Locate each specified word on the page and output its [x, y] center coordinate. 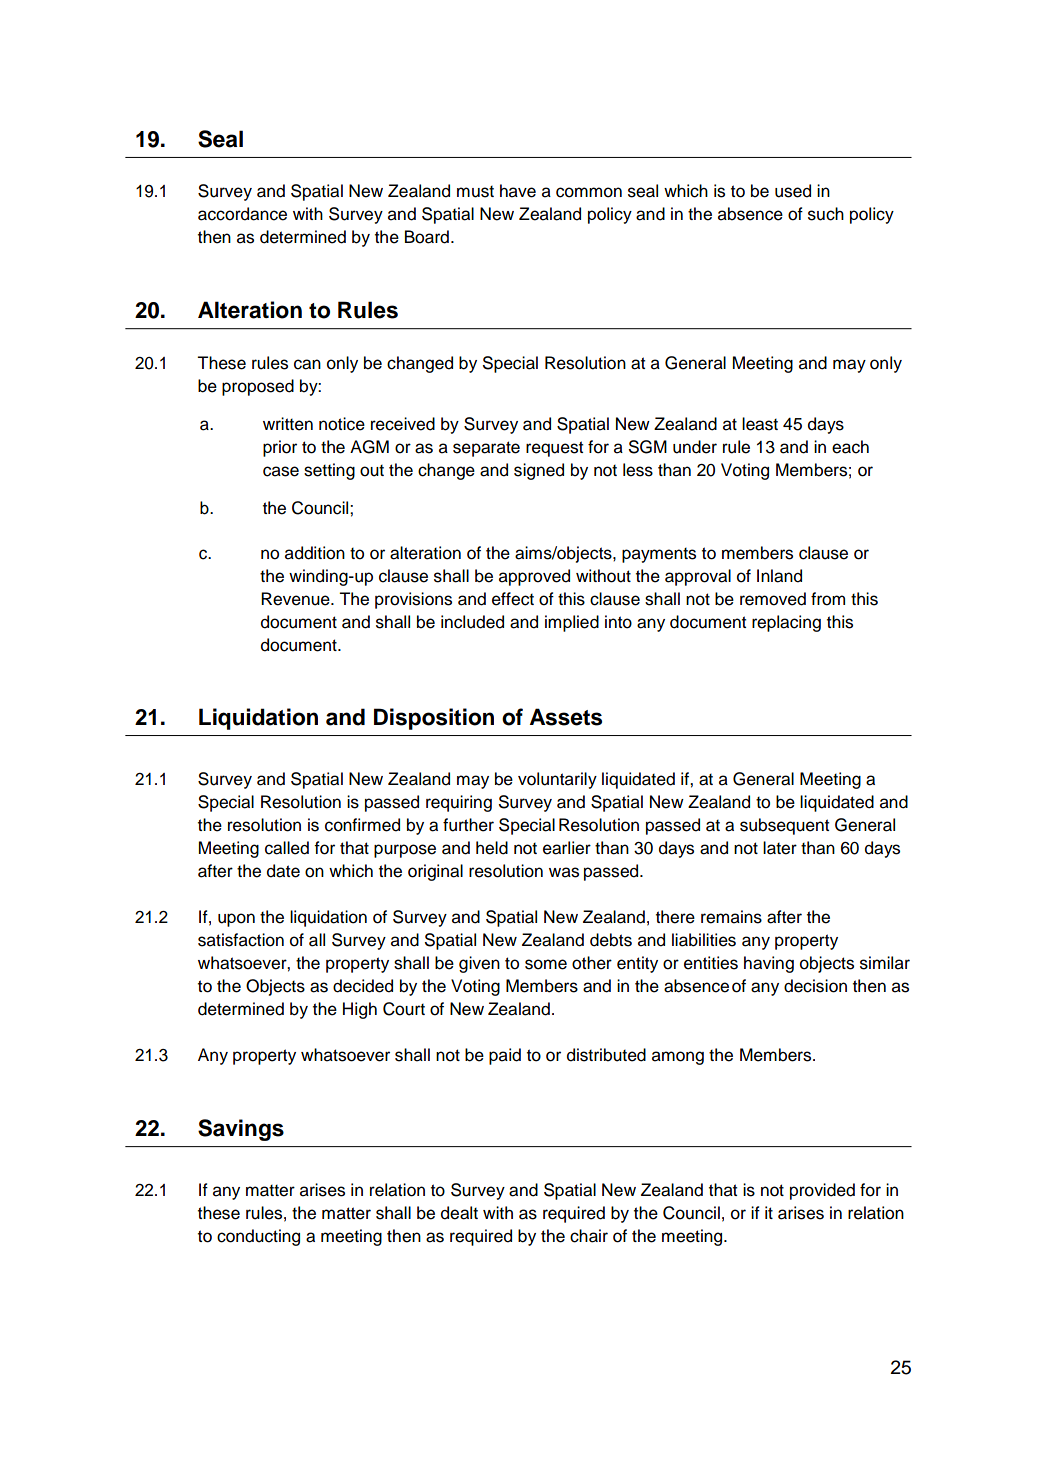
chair [589, 1236]
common [589, 192]
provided [822, 1191]
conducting [258, 1237]
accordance [242, 214]
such [826, 214]
